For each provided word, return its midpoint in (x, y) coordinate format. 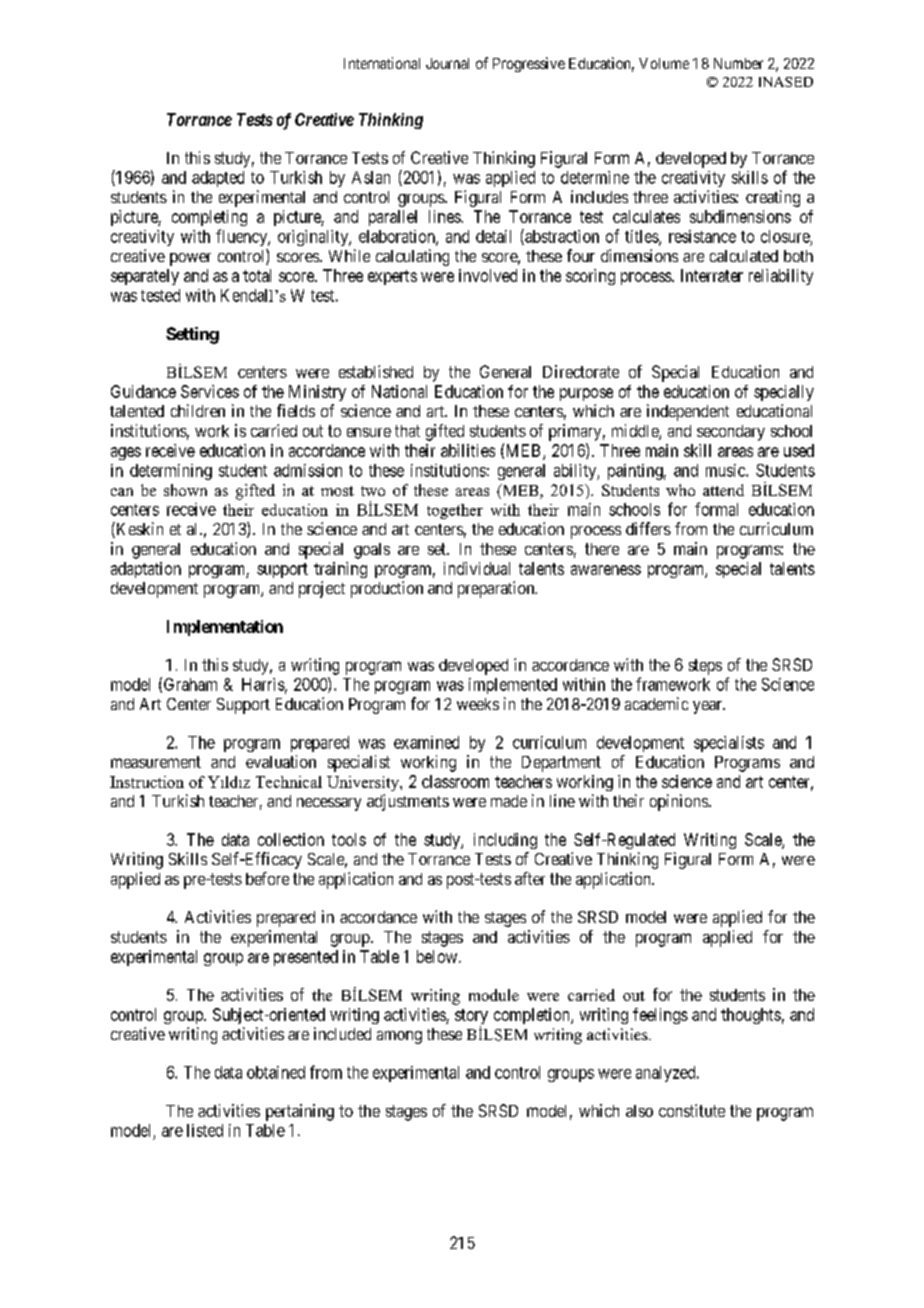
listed (205, 1130)
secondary (731, 433)
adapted (218, 179)
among (399, 1037)
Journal (447, 63)
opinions (679, 802)
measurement (156, 762)
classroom (455, 781)
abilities (468, 450)
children (198, 410)
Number (738, 63)
